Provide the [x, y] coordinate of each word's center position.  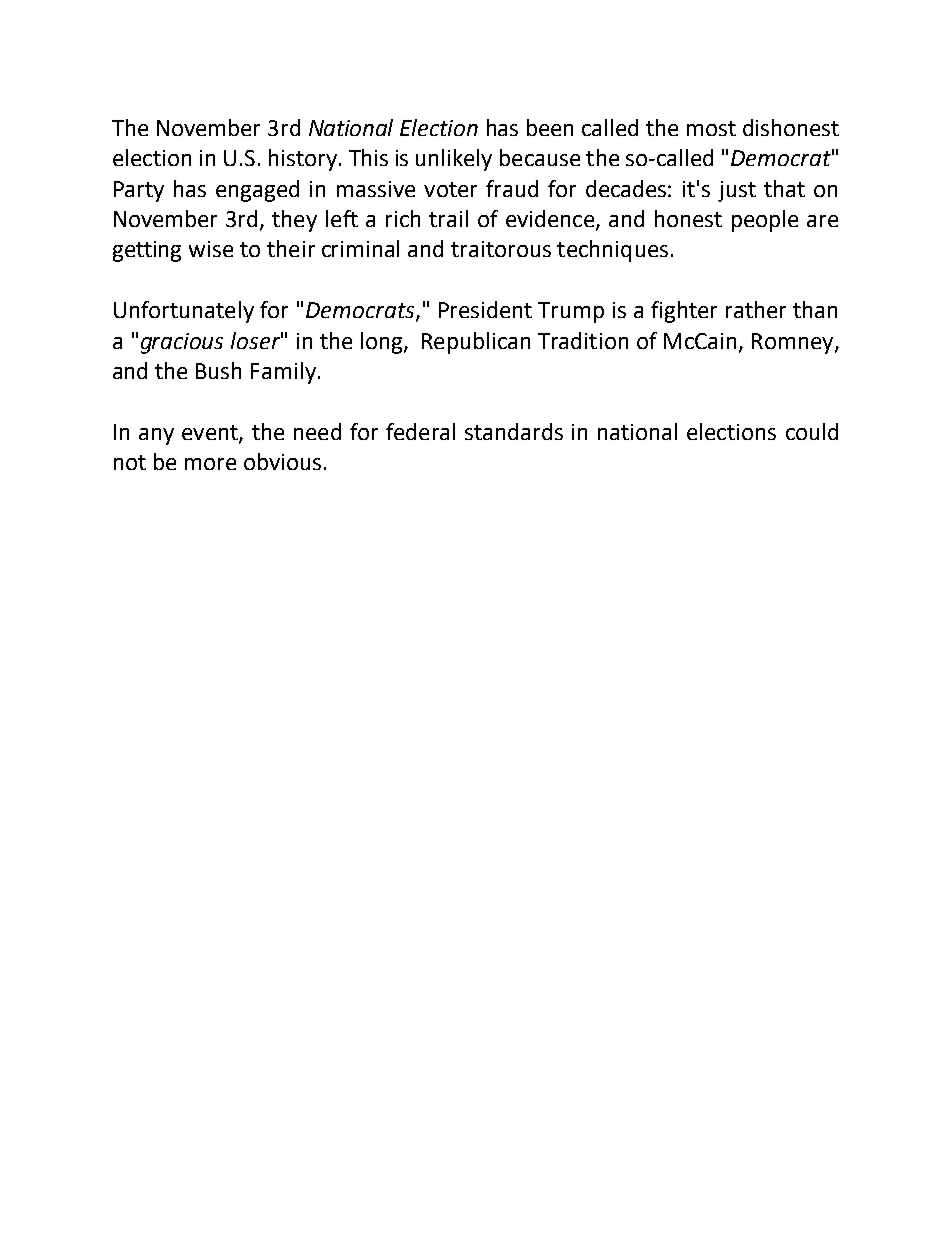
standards [514, 431]
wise [211, 249]
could [812, 431]
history [303, 160]
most [711, 128]
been [550, 127]
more [210, 464]
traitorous [501, 249]
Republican [476, 343]
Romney [794, 343]
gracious [182, 343]
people [765, 221]
